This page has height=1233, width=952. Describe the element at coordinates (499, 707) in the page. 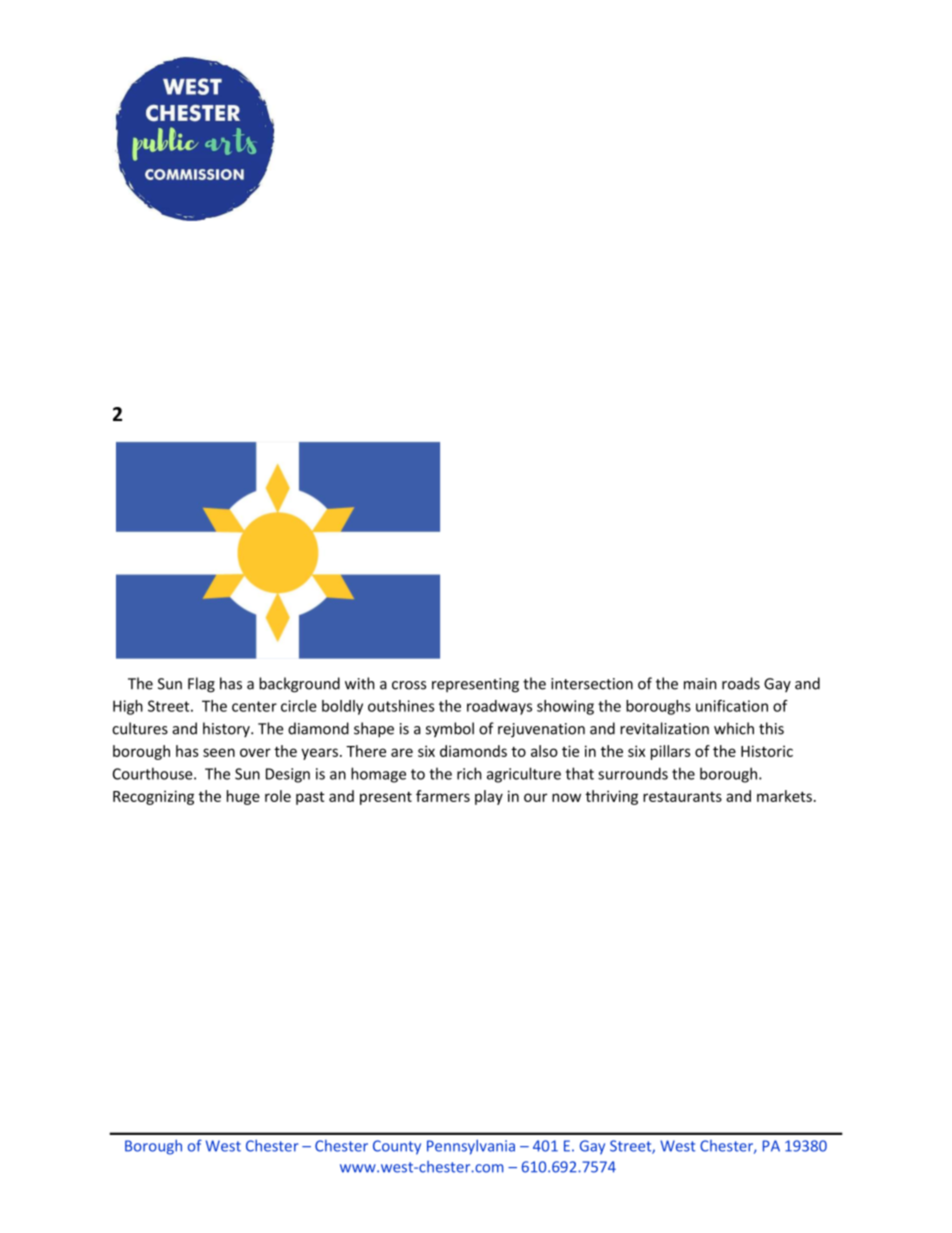

I see `roadways` at that location.
